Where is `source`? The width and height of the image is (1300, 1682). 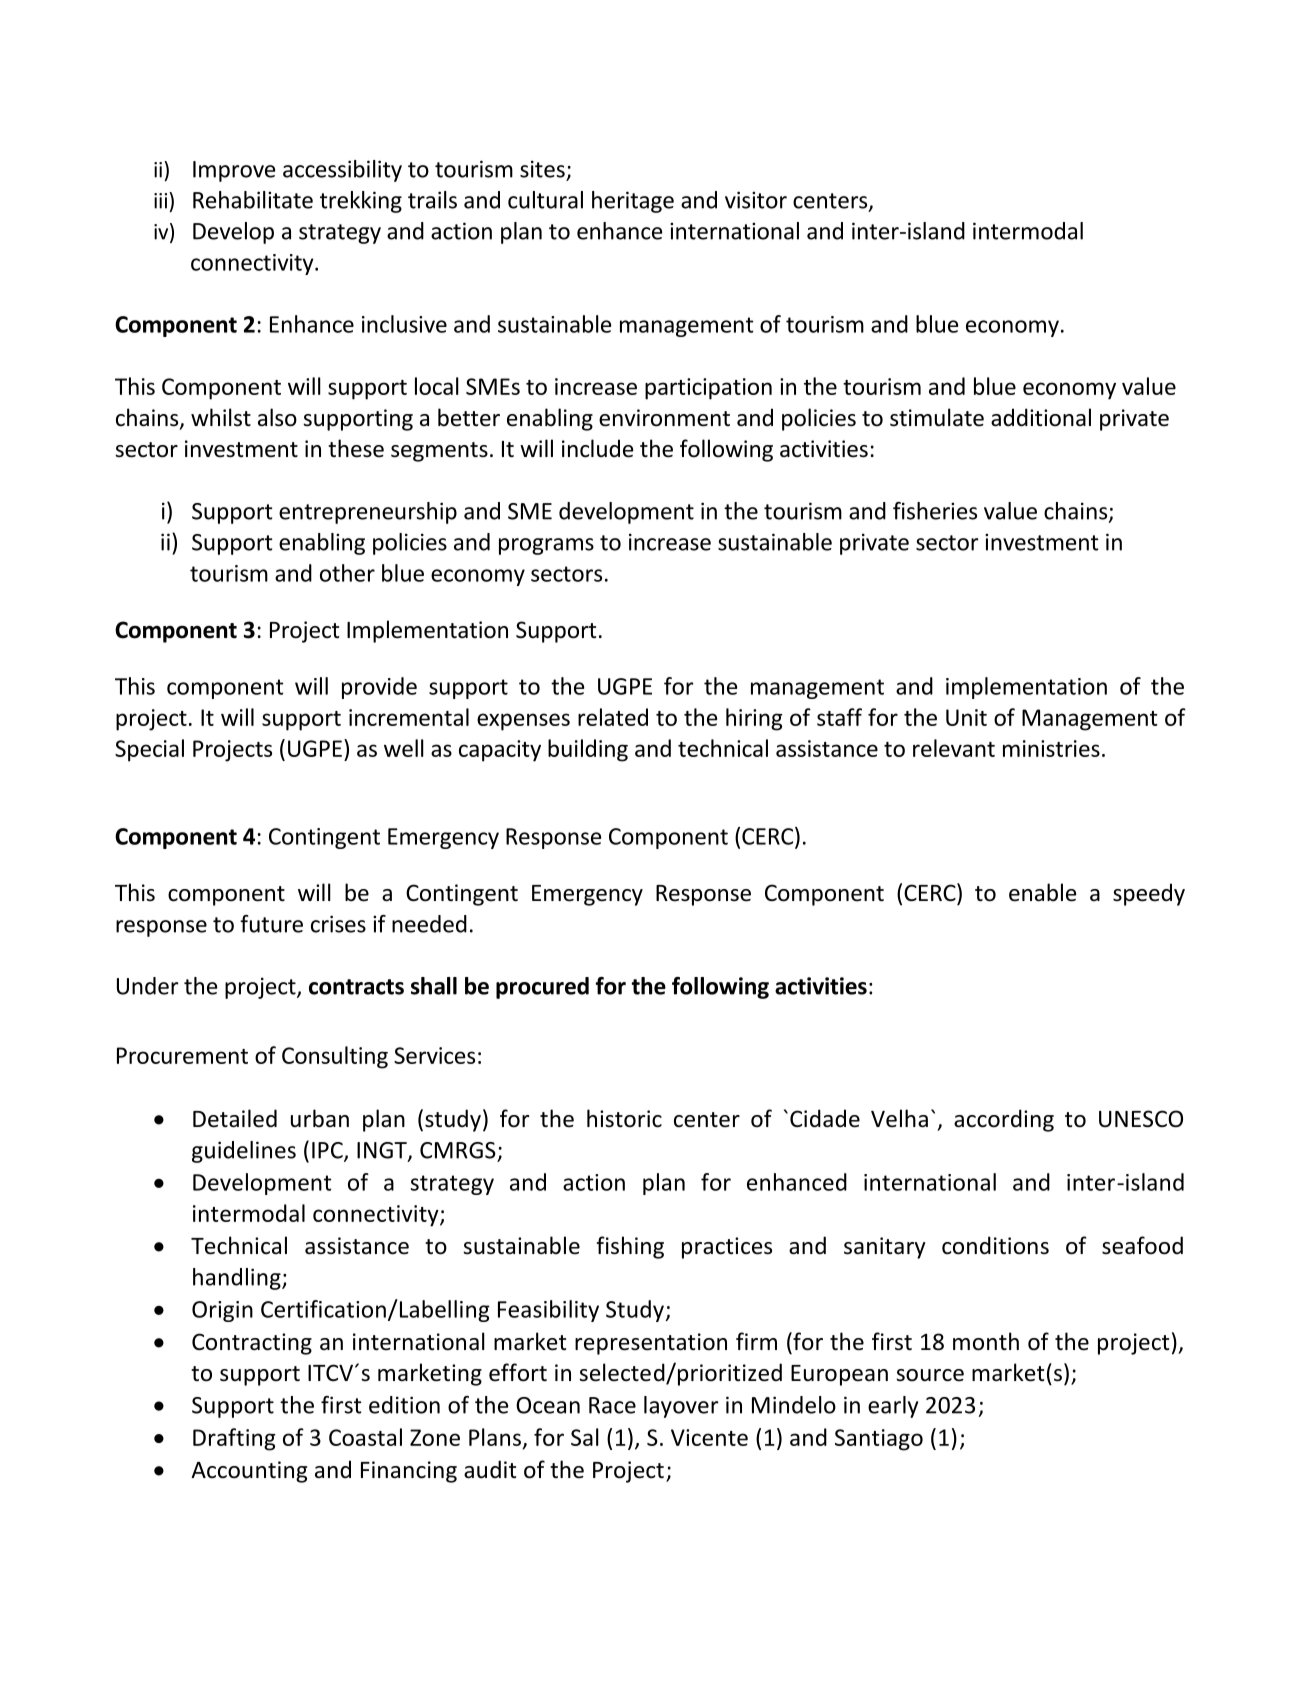 source is located at coordinates (930, 1375).
